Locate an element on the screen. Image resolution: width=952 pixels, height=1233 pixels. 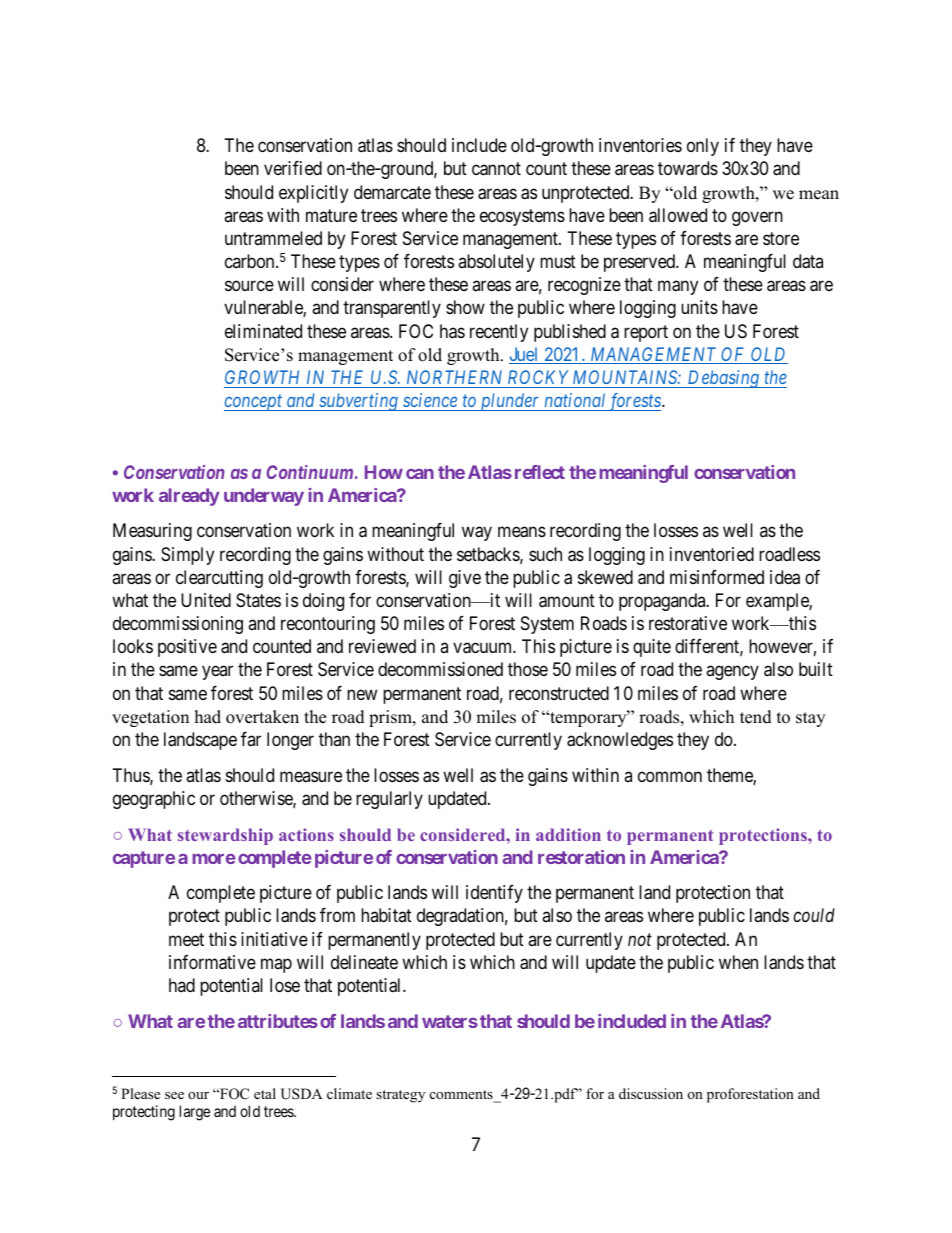
geographic is located at coordinates (154, 800).
